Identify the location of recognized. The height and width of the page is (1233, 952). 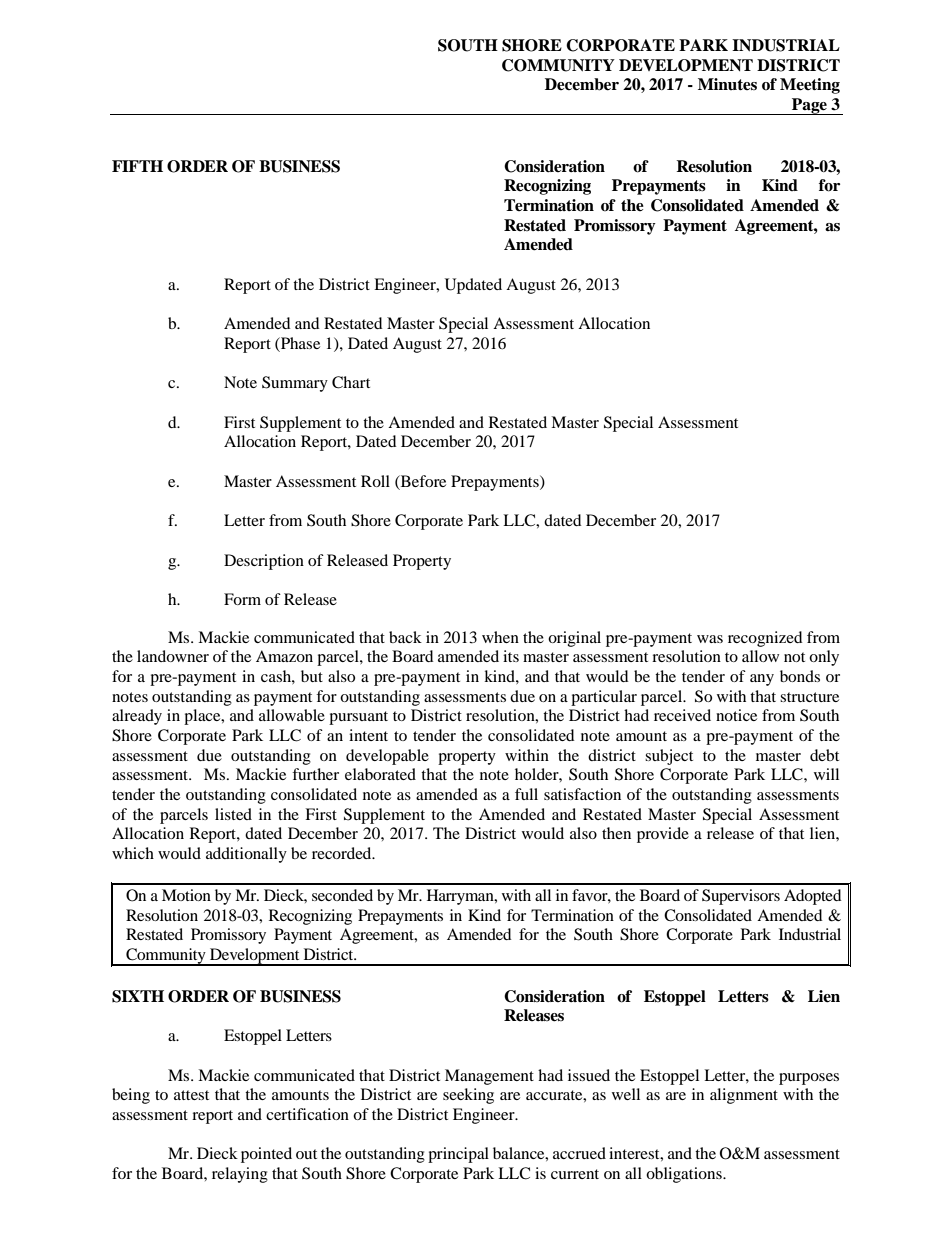
(765, 639).
